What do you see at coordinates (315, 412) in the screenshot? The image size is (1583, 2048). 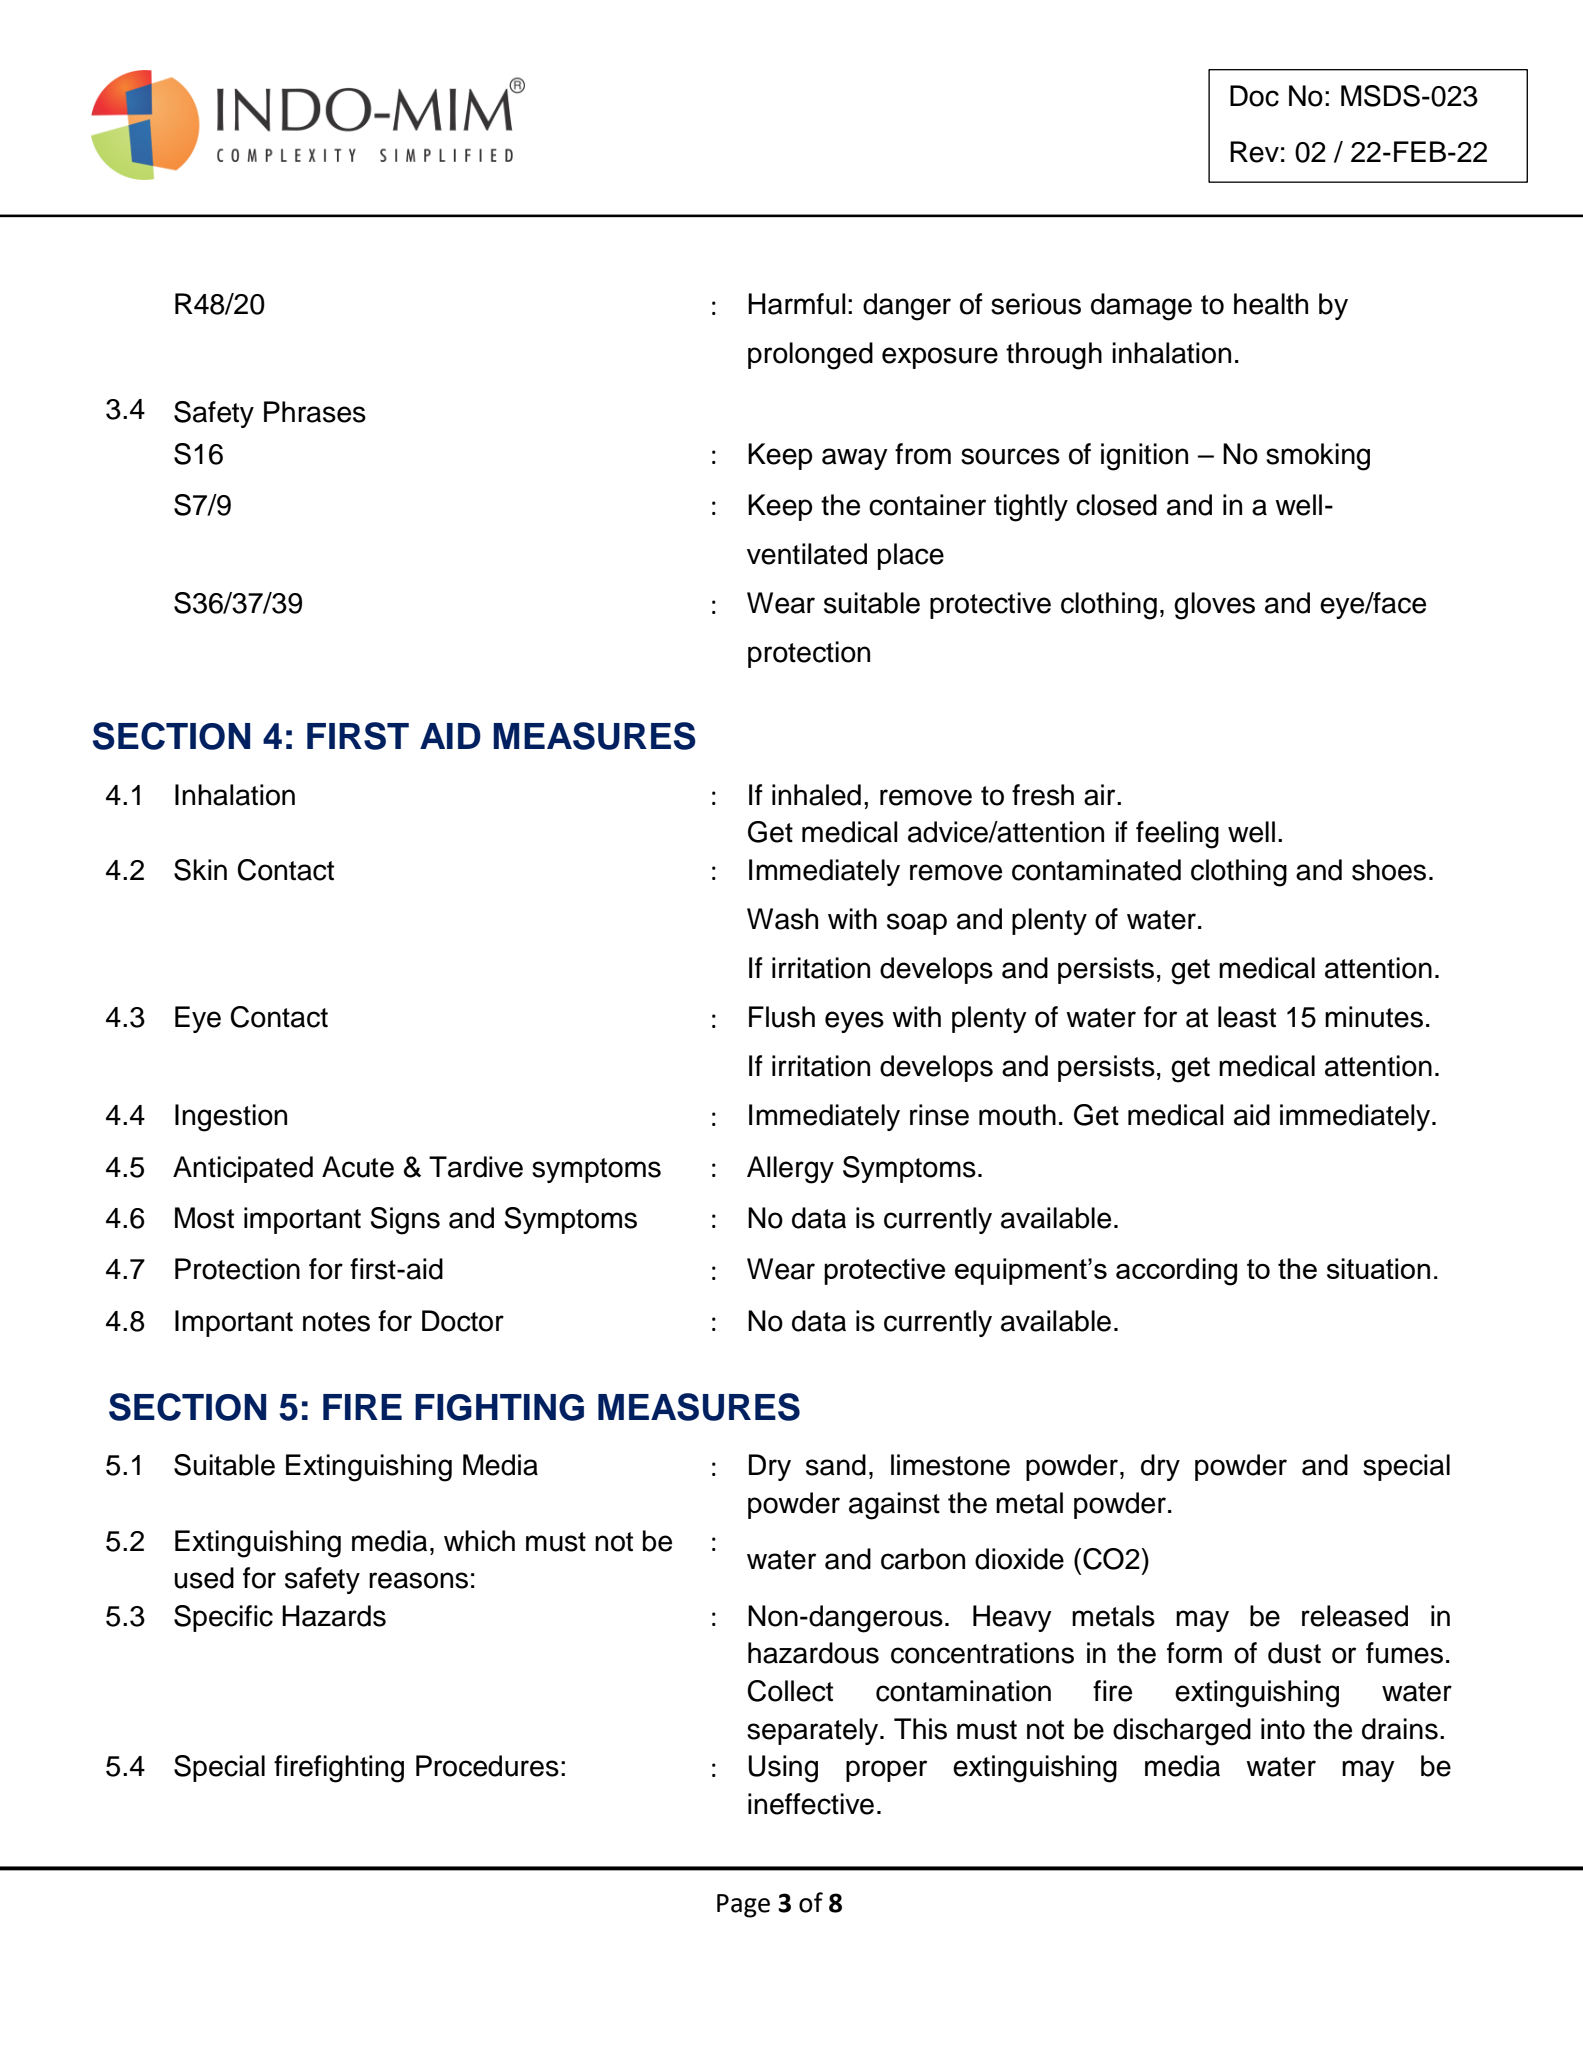 I see `Phrases` at bounding box center [315, 412].
